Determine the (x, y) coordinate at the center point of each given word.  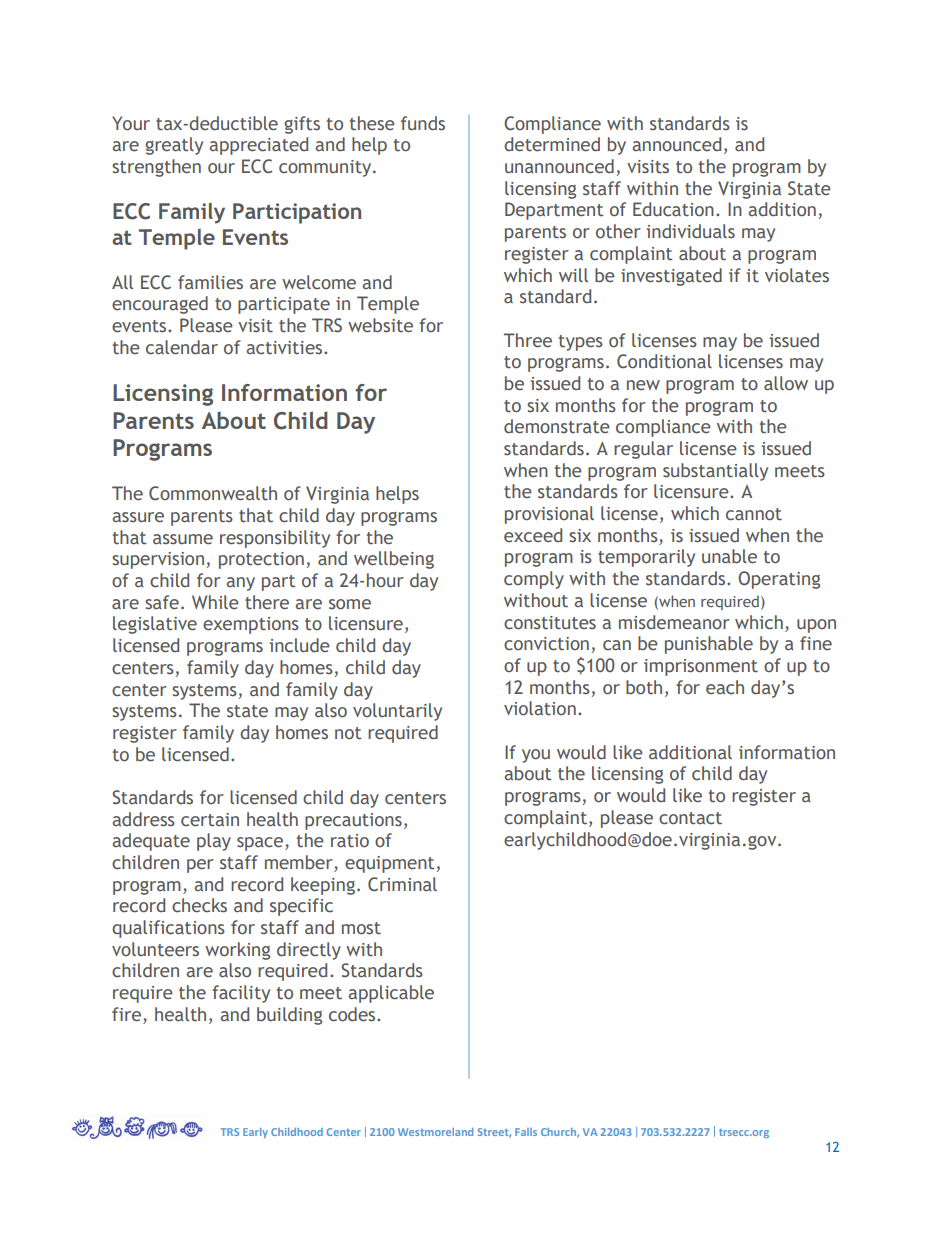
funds (423, 123)
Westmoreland (435, 1132)
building (289, 1016)
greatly (174, 146)
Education (673, 209)
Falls (526, 1132)
